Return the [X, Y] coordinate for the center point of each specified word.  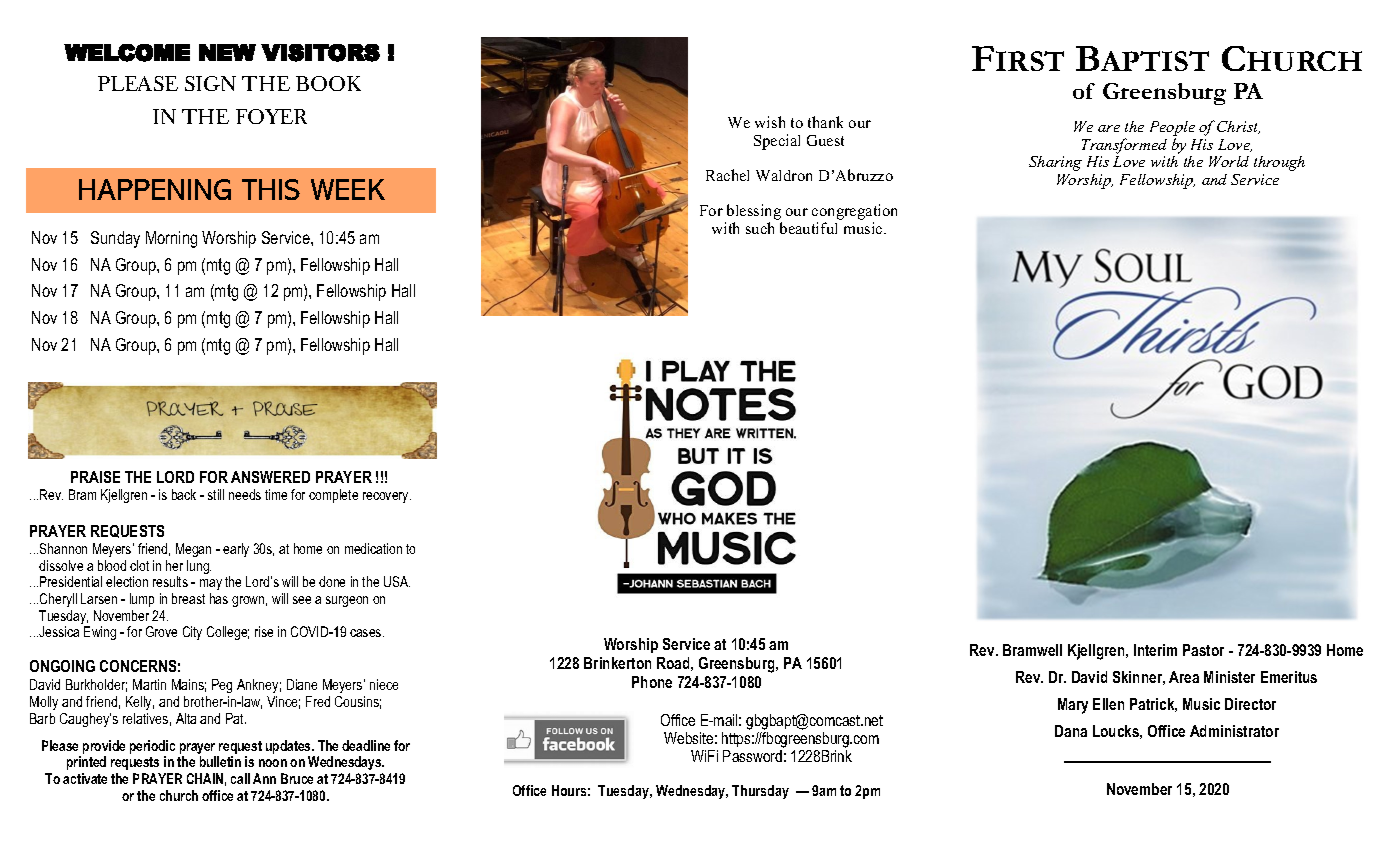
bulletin [220, 761]
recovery [387, 497]
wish [770, 122]
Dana [1071, 731]
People [1172, 130]
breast [188, 598]
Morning [171, 239]
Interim [1155, 650]
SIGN [210, 83]
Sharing [1055, 163]
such [760, 228]
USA [397, 581]
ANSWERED [270, 477]
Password [752, 756]
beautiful [808, 228]
